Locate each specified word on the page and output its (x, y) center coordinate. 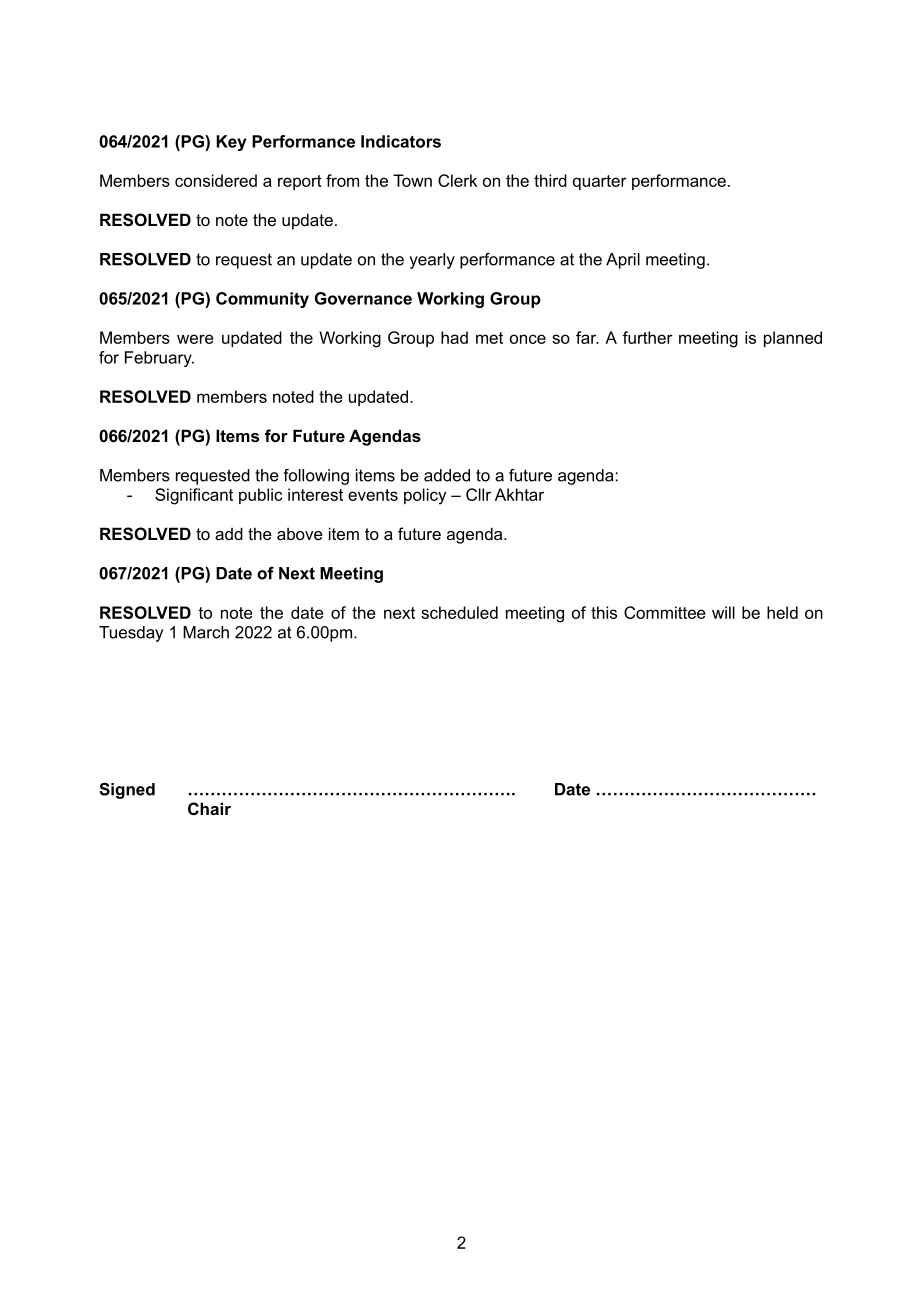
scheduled (459, 612)
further (648, 337)
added (447, 475)
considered (216, 180)
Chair (209, 808)
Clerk (457, 180)
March (206, 632)
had (454, 337)
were (195, 339)
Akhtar (519, 494)
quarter (600, 182)
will (723, 612)
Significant (194, 496)
